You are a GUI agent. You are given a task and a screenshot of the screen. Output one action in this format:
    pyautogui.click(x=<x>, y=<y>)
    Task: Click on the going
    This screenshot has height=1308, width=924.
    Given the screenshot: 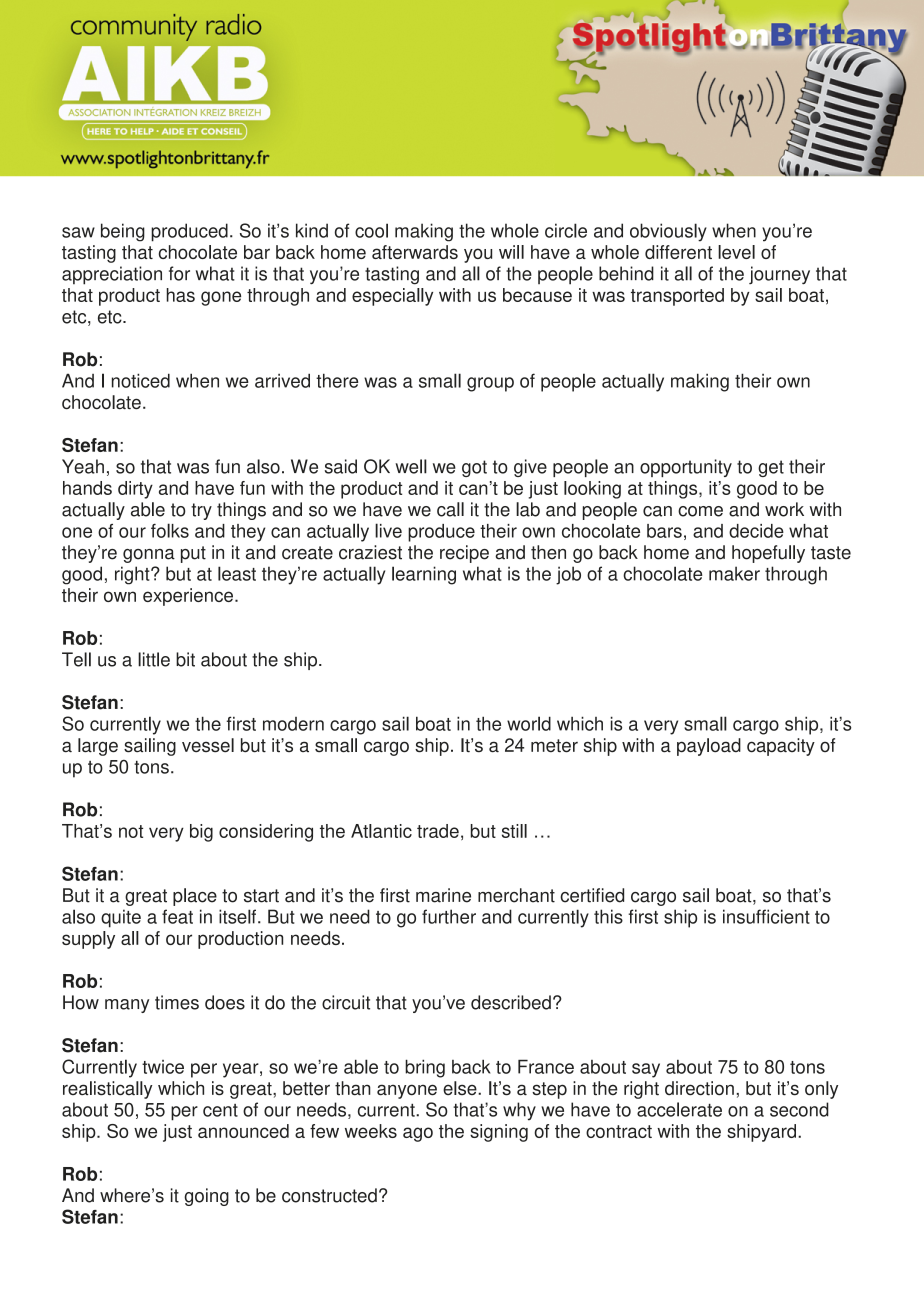 What is the action you would take?
    pyautogui.click(x=206, y=1197)
